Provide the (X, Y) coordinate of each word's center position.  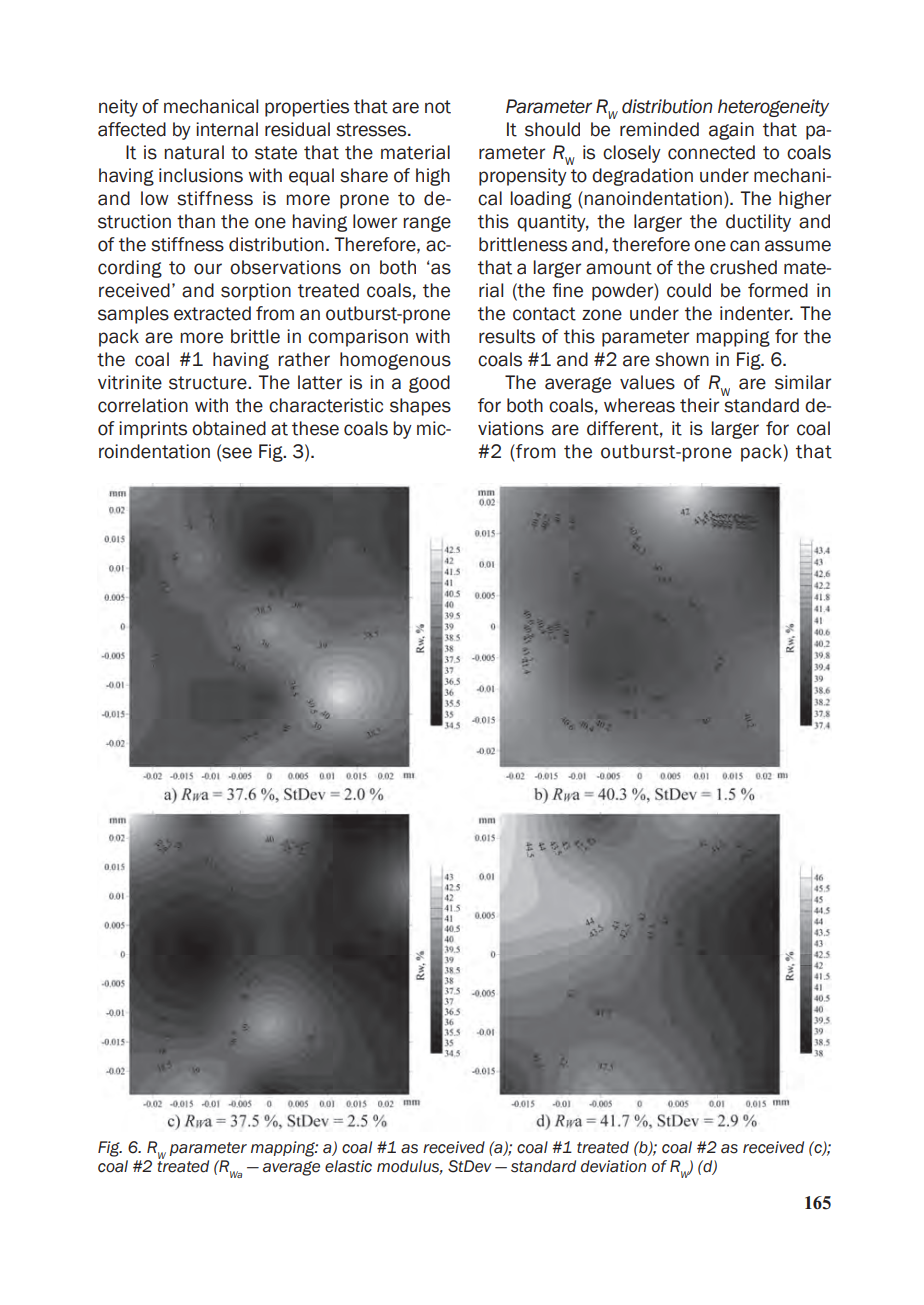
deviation (613, 1166)
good (429, 384)
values (647, 382)
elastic (348, 1166)
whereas (639, 405)
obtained (229, 428)
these (315, 428)
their (699, 405)
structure (209, 383)
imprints (153, 430)
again (731, 131)
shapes (420, 407)
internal (227, 129)
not (438, 107)
